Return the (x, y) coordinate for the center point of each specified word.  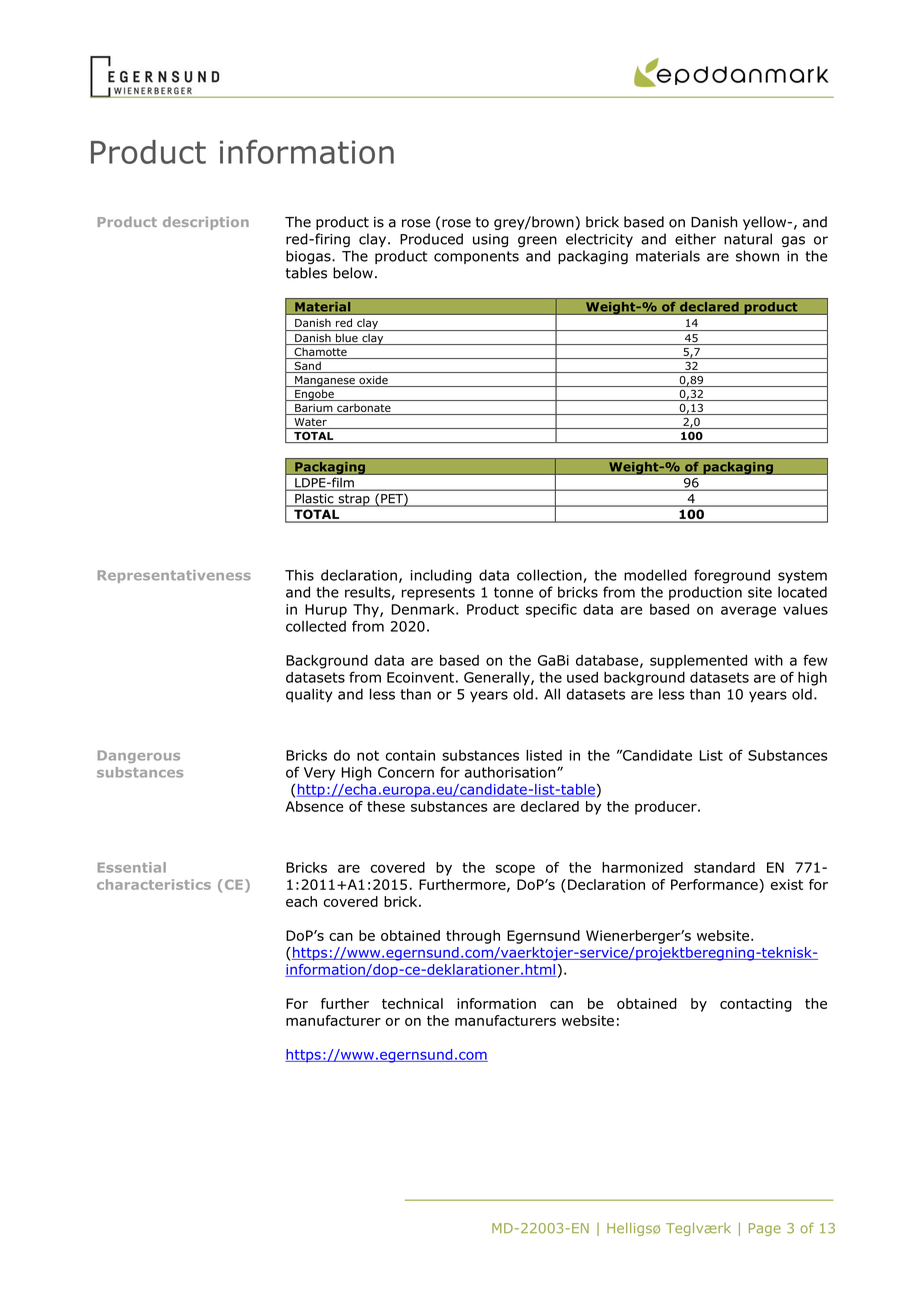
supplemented (698, 662)
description (206, 223)
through (473, 937)
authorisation (511, 772)
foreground (732, 576)
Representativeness (174, 576)
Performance (715, 884)
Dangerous (139, 756)
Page (765, 1229)
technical (412, 1003)
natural (748, 239)
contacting (756, 1005)
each (301, 901)
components (476, 257)
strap (354, 500)
